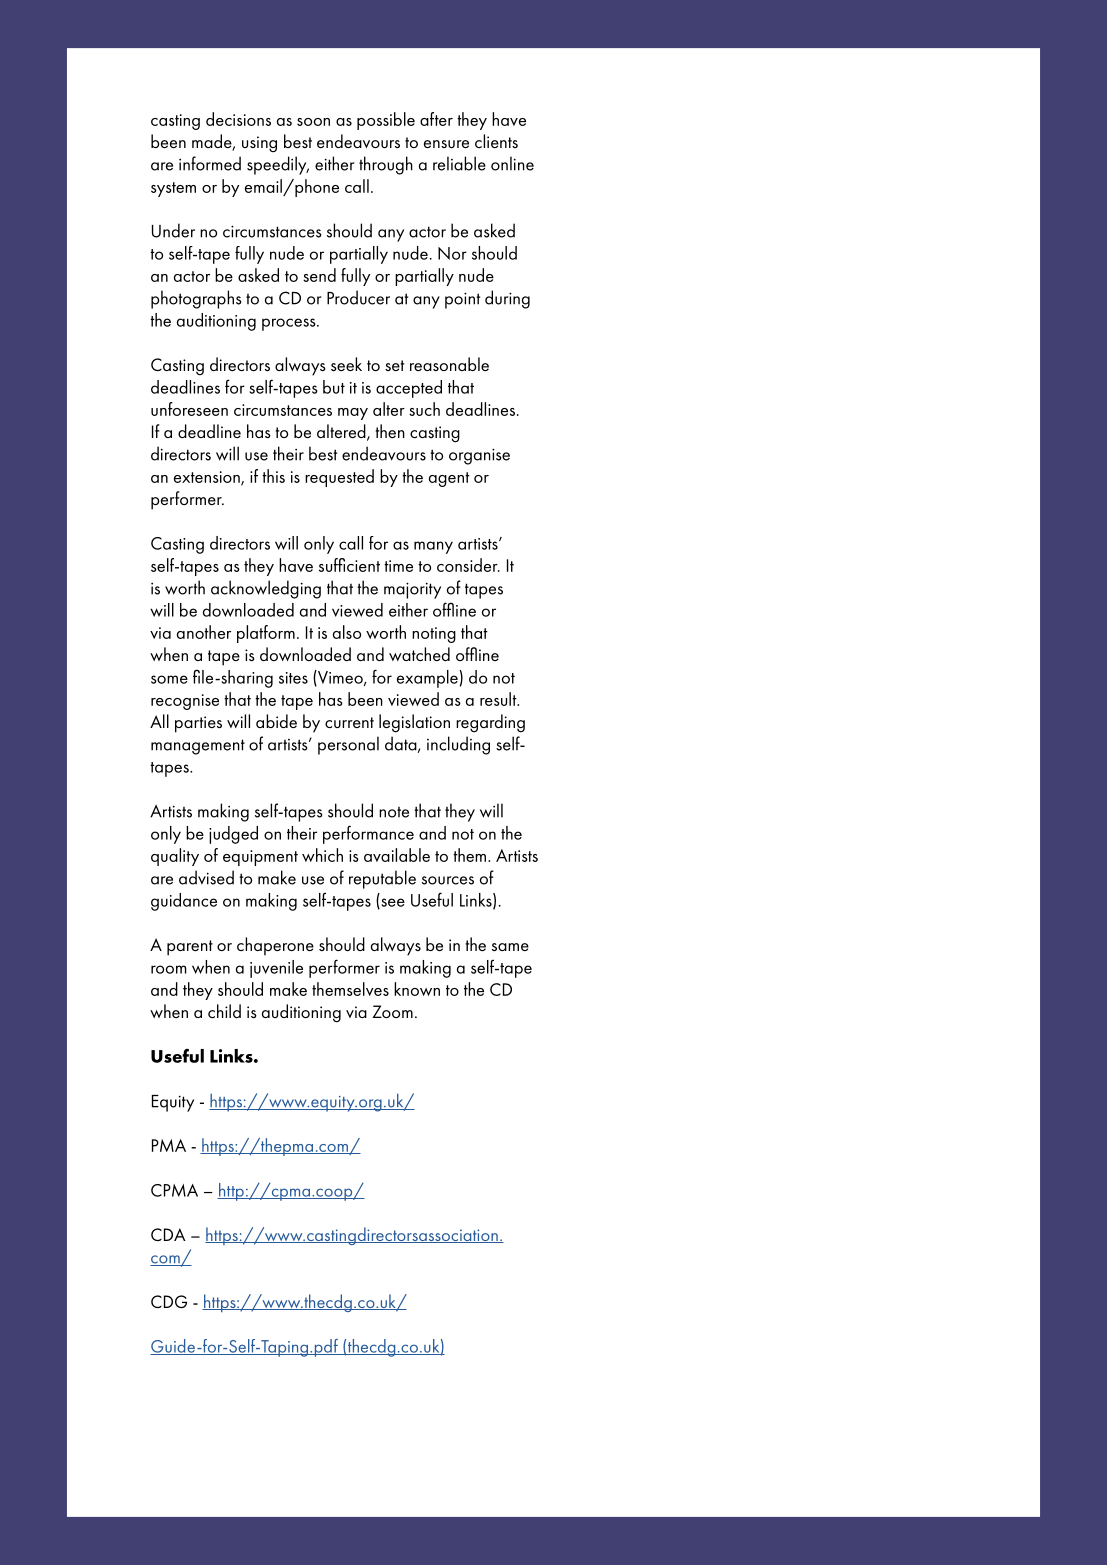 This page has height=1565, width=1107. Describe the element at coordinates (210, 163) in the page. I see `informed` at that location.
